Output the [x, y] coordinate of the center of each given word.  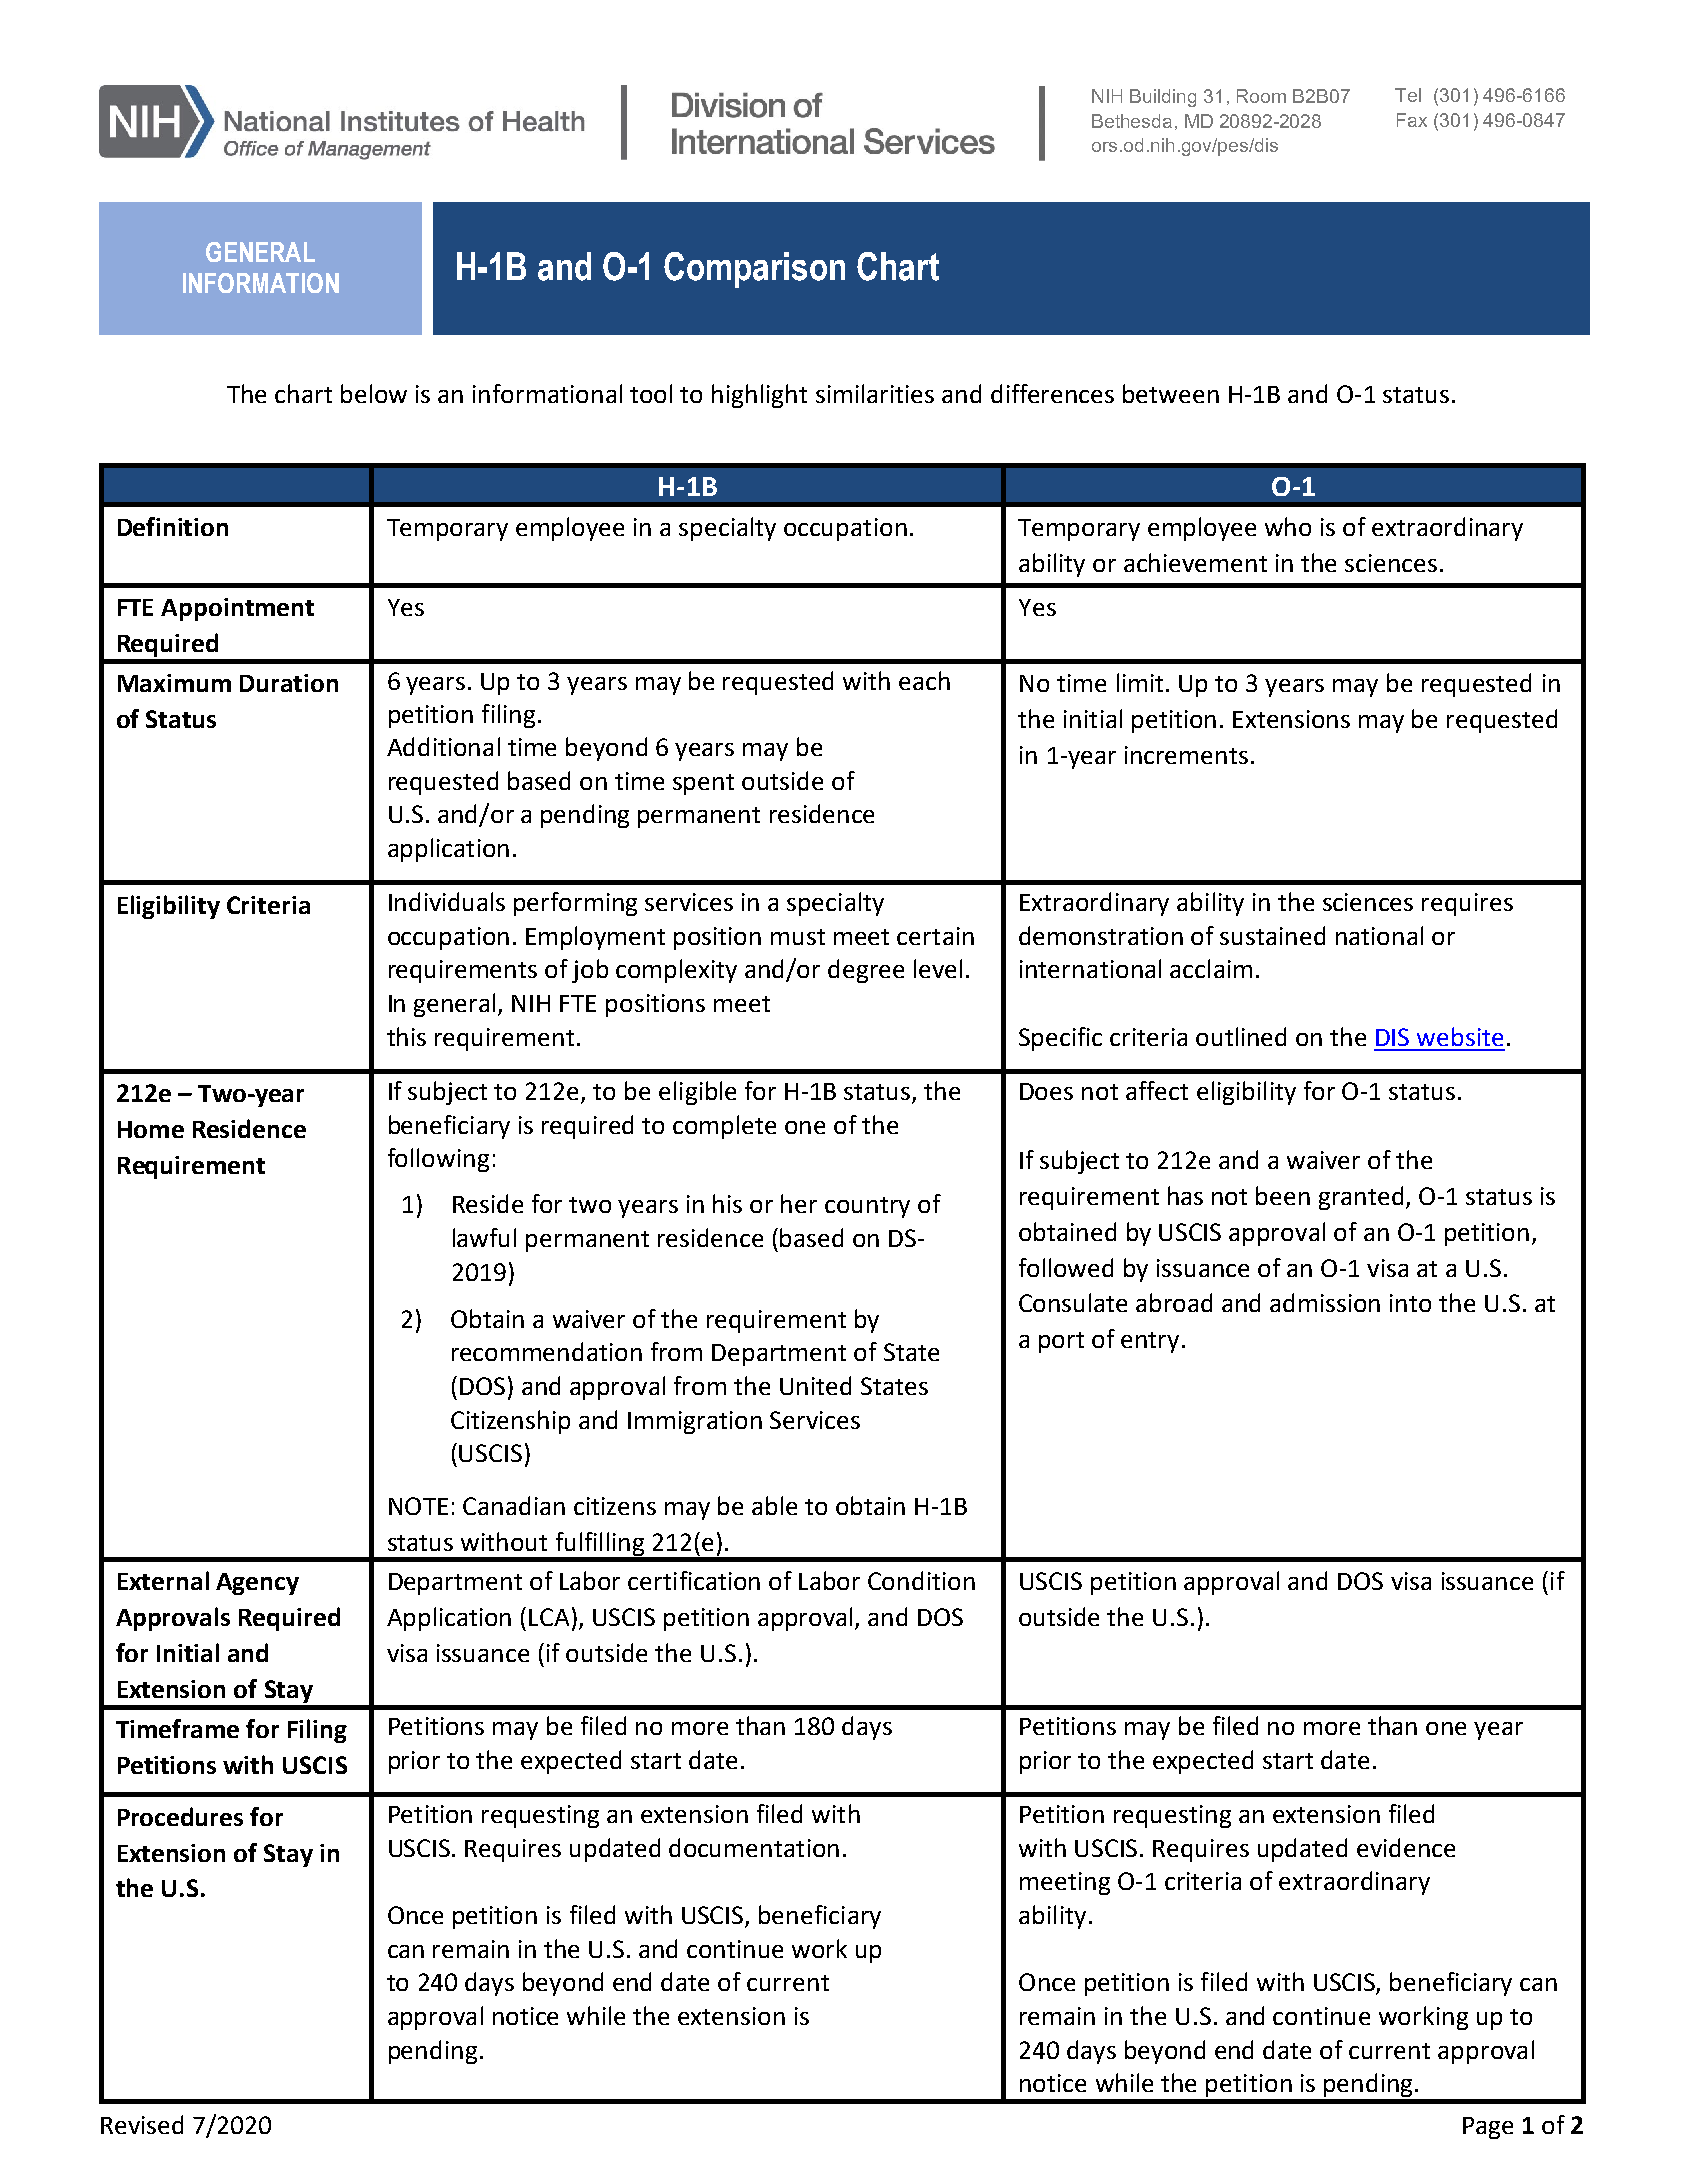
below [374, 393]
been [1283, 1195]
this [406, 1036]
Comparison [754, 270]
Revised [142, 2124]
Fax [1412, 120]
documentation [754, 1847]
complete [724, 1127]
